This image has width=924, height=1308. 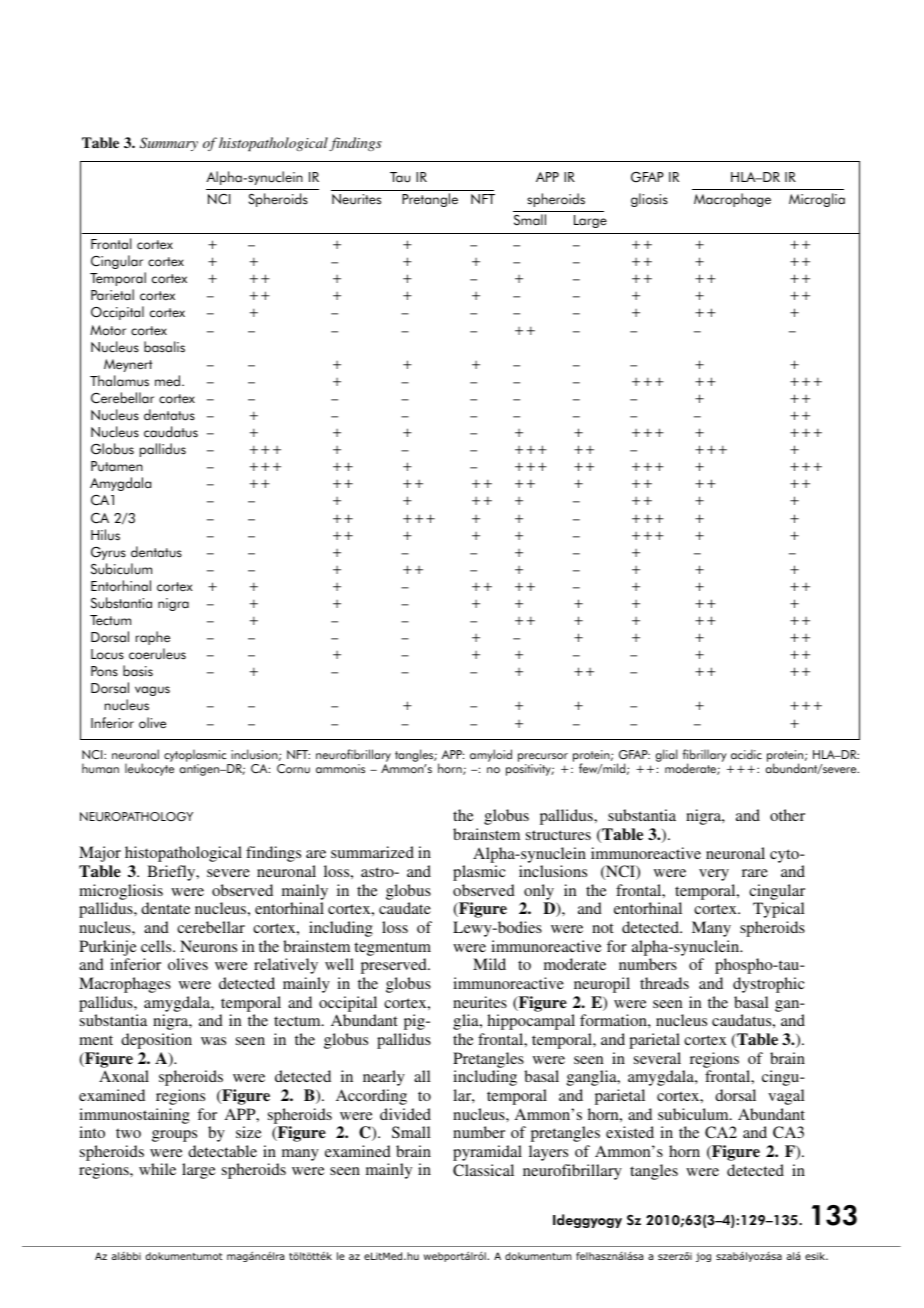 I want to click on Summary, so click(x=169, y=144).
